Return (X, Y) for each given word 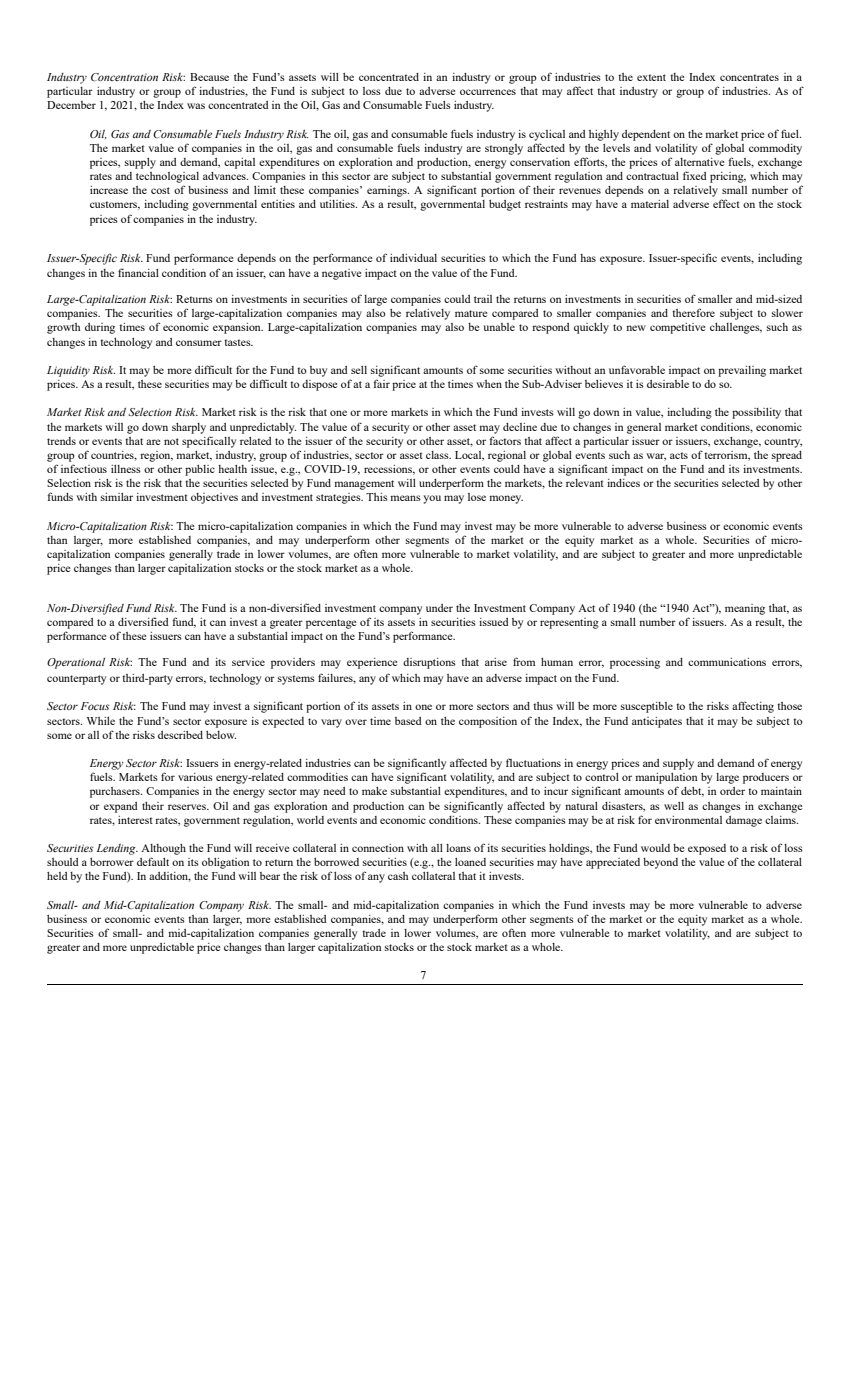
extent (651, 77)
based (408, 721)
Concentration (124, 77)
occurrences (488, 92)
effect (726, 203)
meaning (745, 609)
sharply (189, 428)
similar (117, 497)
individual (413, 258)
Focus (95, 706)
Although (163, 849)
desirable (668, 384)
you (432, 499)
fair (381, 383)
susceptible (647, 707)
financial (138, 272)
